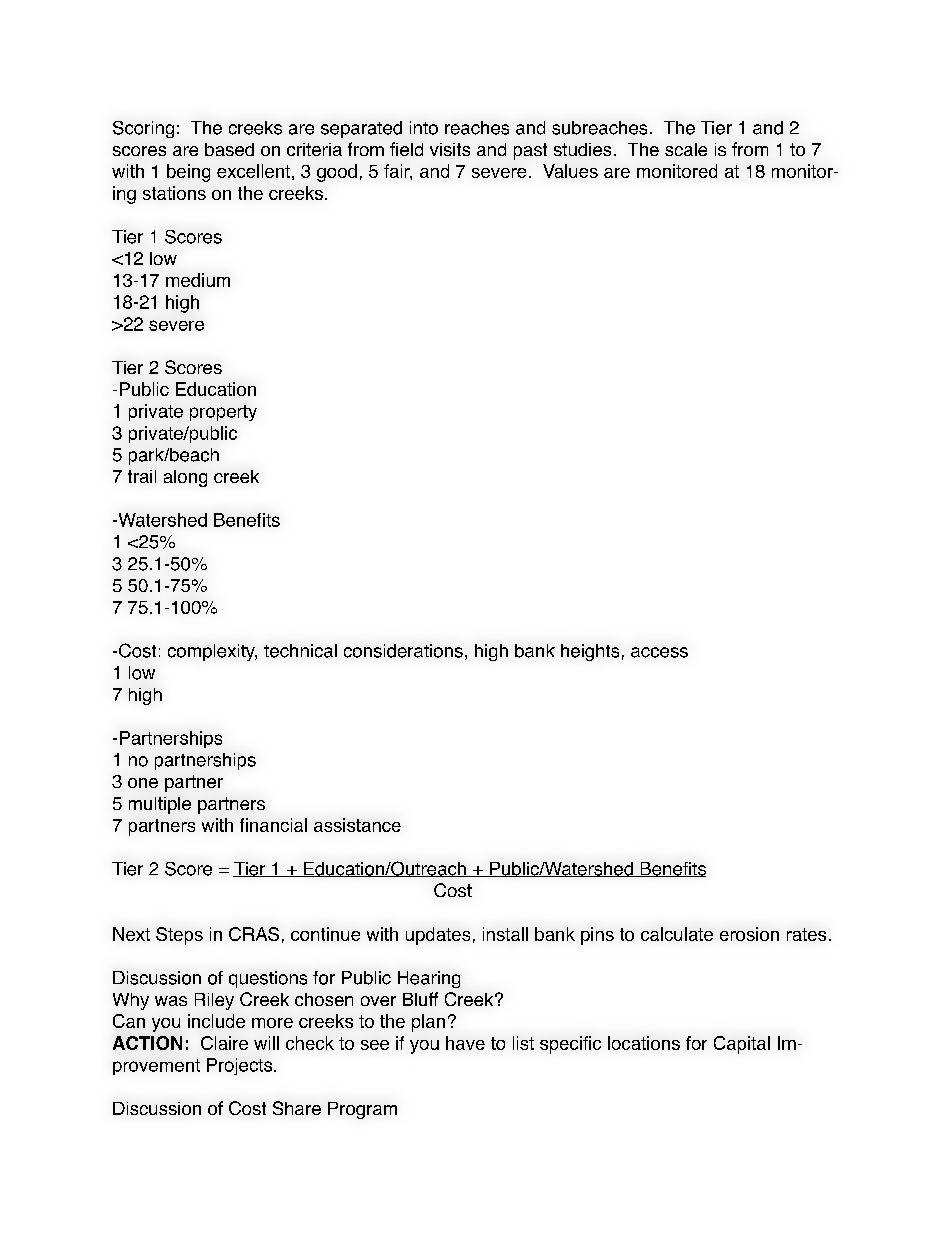 The height and width of the document is (1233, 952). What do you see at coordinates (438, 936) in the document?
I see `updates` at bounding box center [438, 936].
